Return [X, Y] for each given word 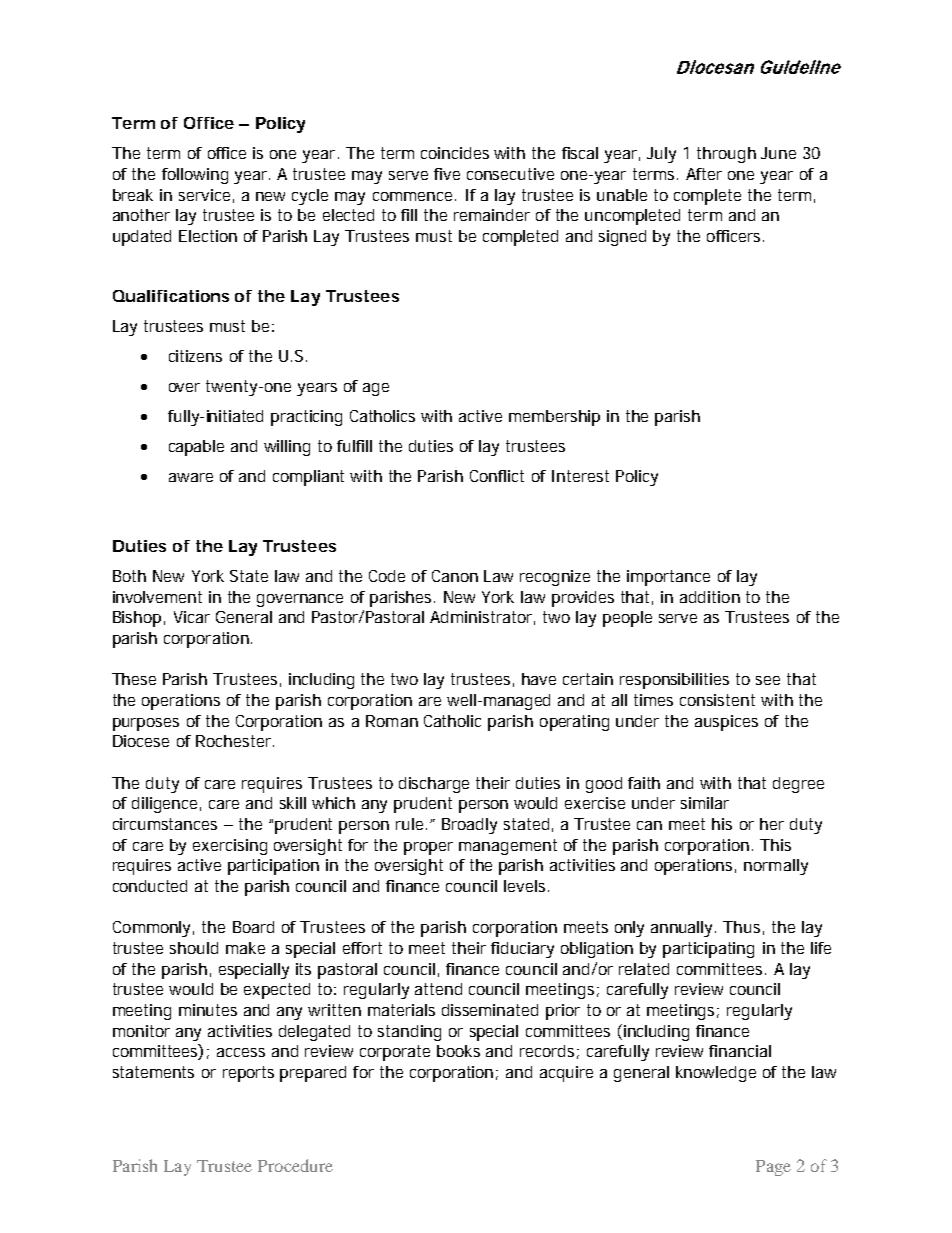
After [704, 174]
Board [253, 927]
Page [773, 1168]
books [458, 1051]
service [204, 195]
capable [196, 448]
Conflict [497, 476]
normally [776, 867]
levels [526, 886]
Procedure [295, 1165]
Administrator [482, 618]
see [768, 680]
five [447, 174]
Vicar [192, 617]
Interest [580, 476]
